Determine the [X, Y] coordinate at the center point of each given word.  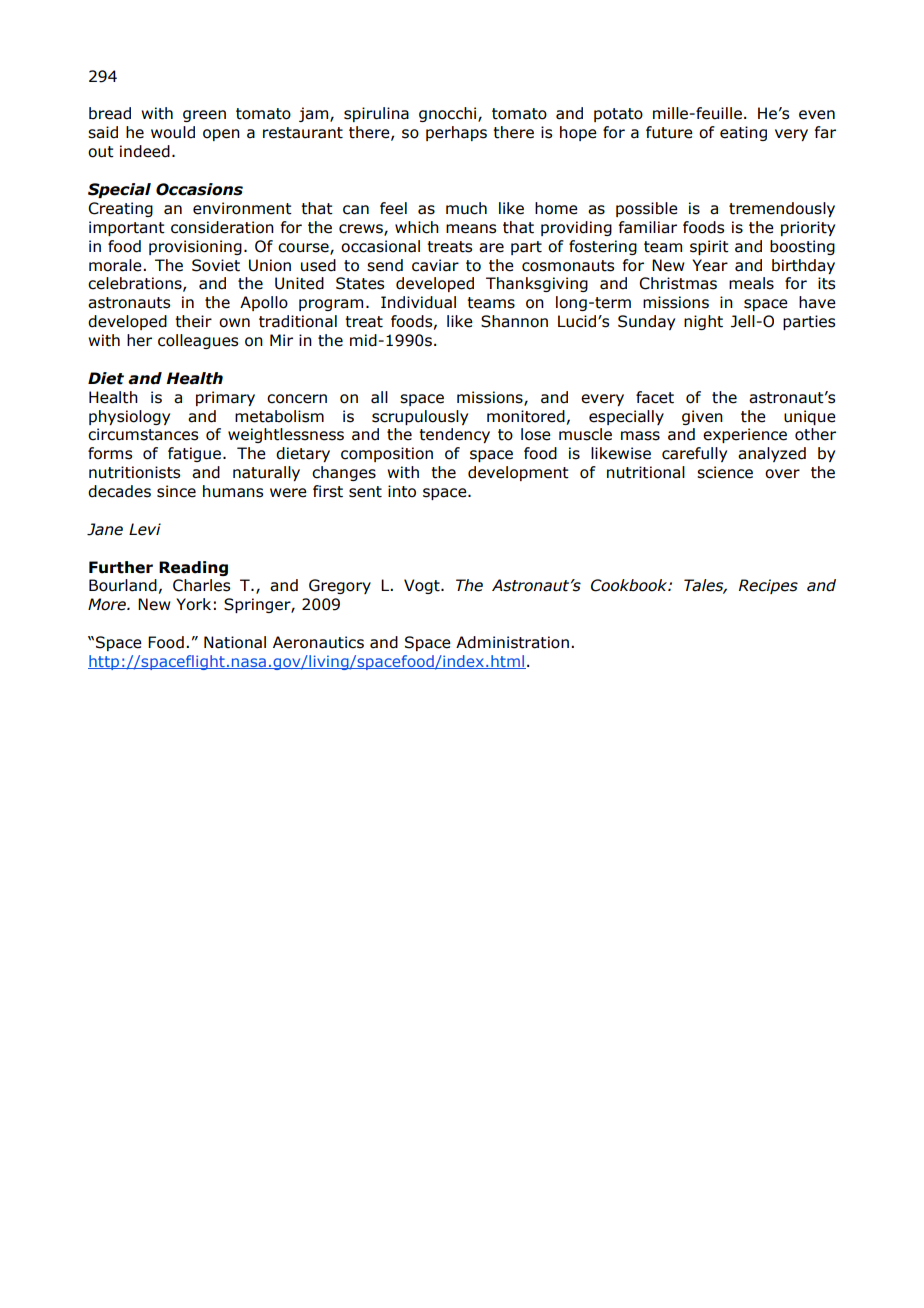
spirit [709, 247]
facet [655, 397]
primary [225, 398]
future [669, 132]
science [725, 472]
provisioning [195, 247]
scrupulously [420, 417]
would [173, 132]
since [176, 491]
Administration [512, 642]
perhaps [456, 133]
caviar [435, 265]
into [402, 491]
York [193, 604]
